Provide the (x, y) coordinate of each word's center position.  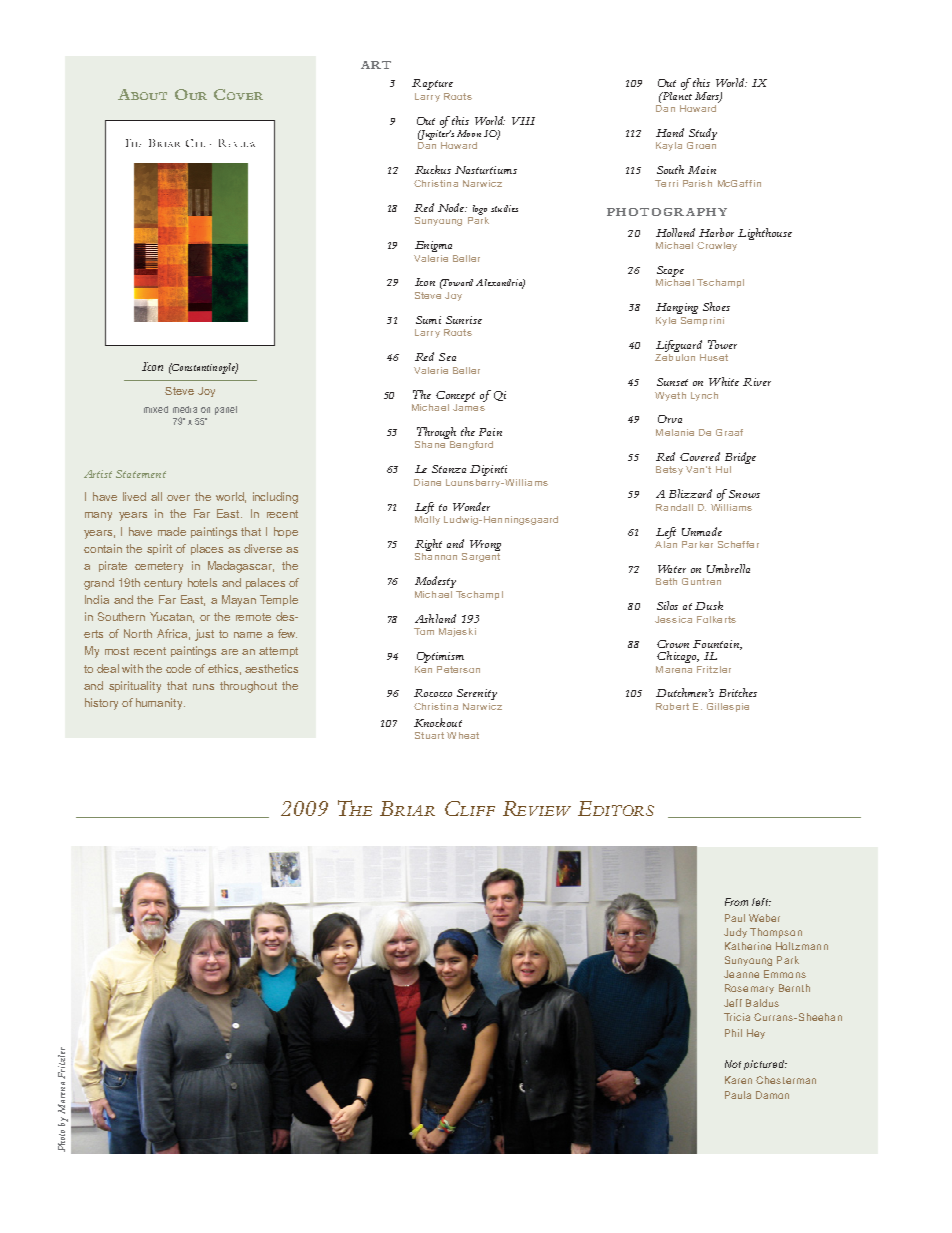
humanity (160, 704)
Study (703, 134)
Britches (738, 692)
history (101, 704)
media (185, 409)
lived (134, 496)
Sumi (428, 320)
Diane (427, 482)
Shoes (716, 306)
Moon (469, 133)
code (178, 668)
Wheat (463, 735)
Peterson (458, 669)
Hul (723, 469)
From (736, 902)
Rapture (432, 84)
